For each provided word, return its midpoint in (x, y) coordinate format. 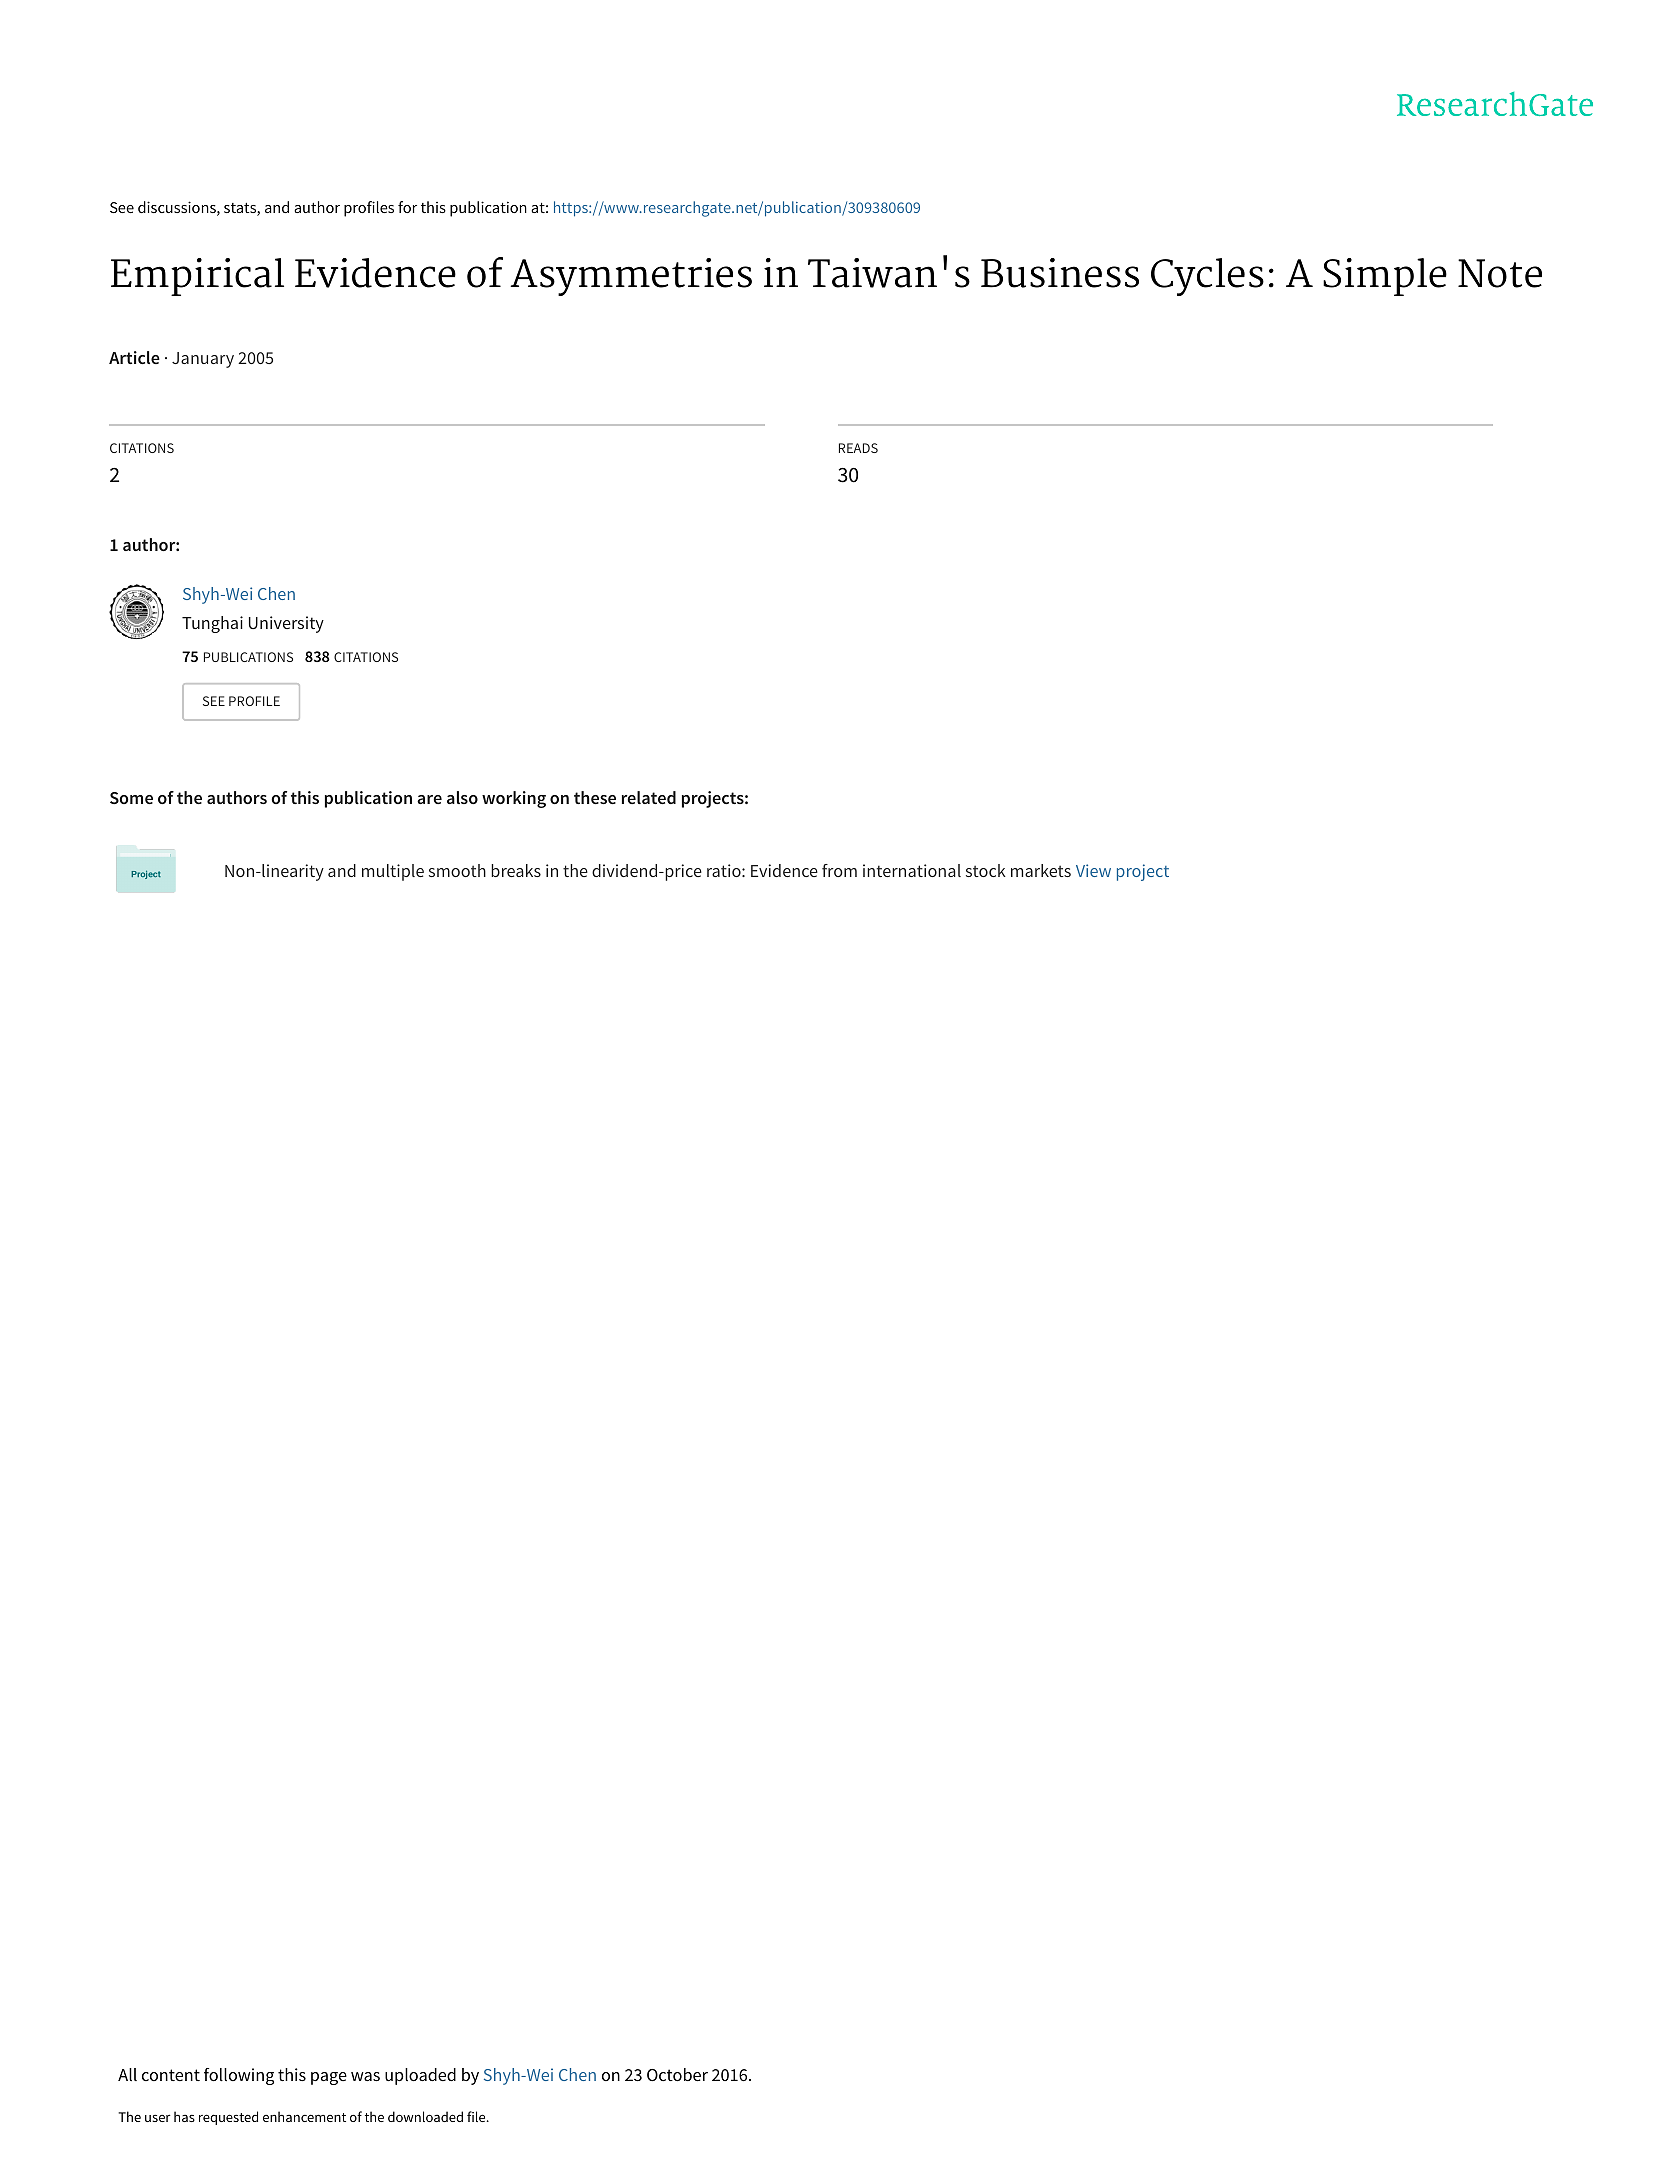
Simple (1385, 277)
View (1093, 870)
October (677, 2075)
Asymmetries (631, 277)
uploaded (420, 2076)
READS (858, 448)
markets (1041, 870)
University (286, 624)
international (912, 870)
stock (986, 870)
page (329, 2078)
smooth (457, 870)
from (839, 870)
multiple (393, 872)
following (239, 2076)
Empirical (197, 277)
